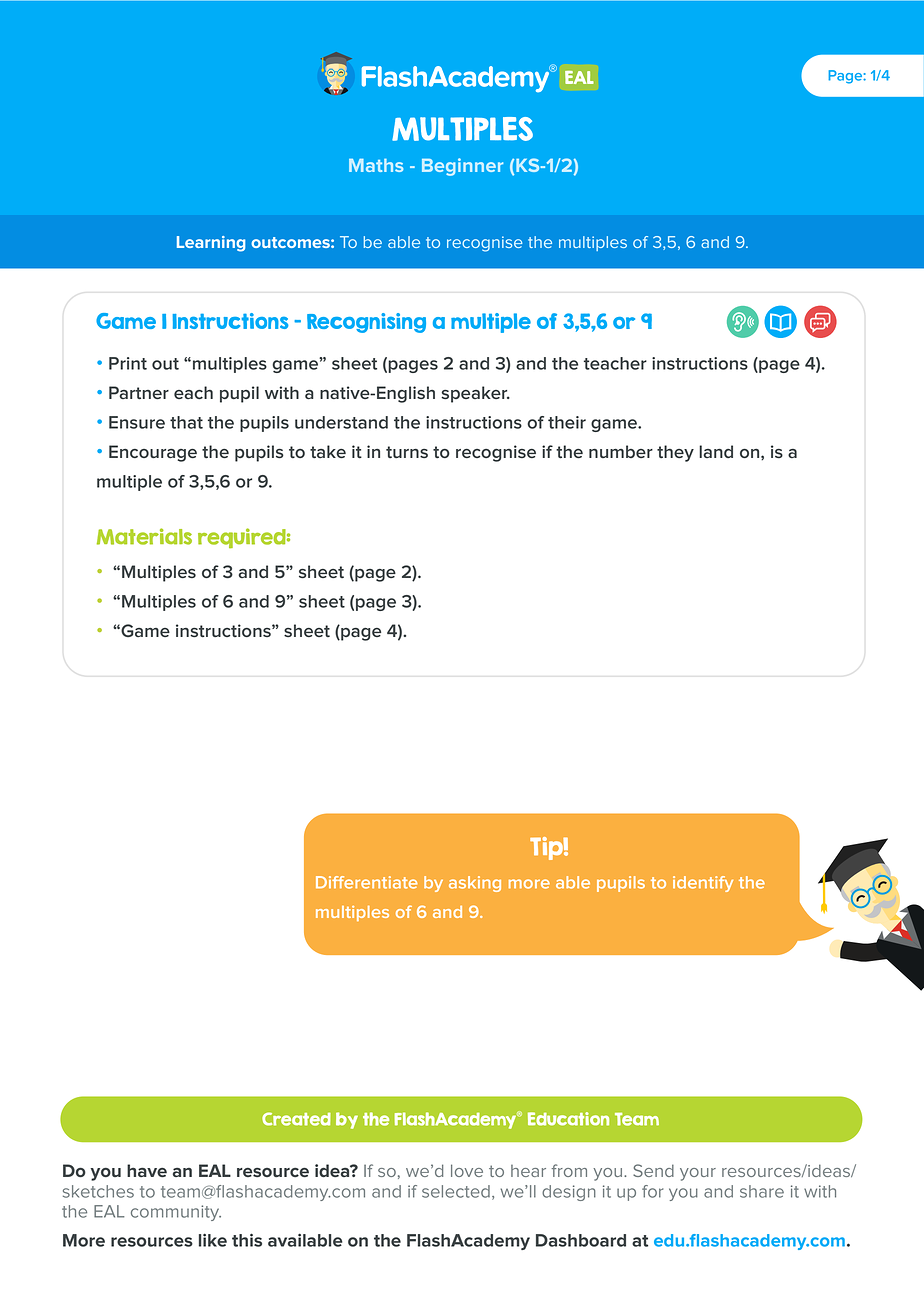 This screenshot has height=1308, width=924. I want to click on they, so click(675, 453).
